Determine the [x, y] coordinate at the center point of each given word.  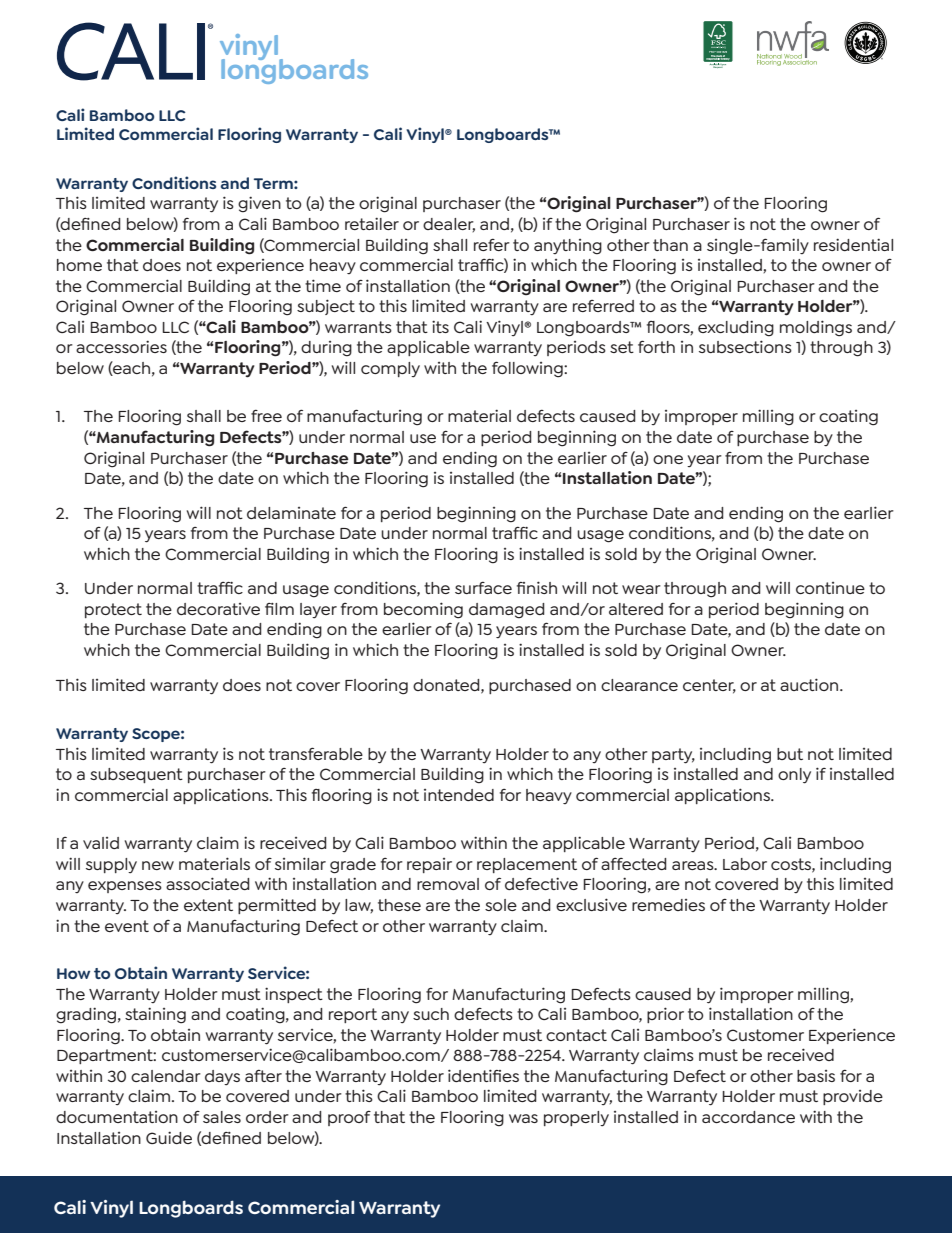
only [794, 776]
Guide [169, 1137]
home [79, 265]
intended [459, 795]
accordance [748, 1117]
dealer [449, 225]
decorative [218, 609]
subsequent [136, 775]
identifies [483, 1075]
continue [830, 588]
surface [483, 588]
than [670, 245]
